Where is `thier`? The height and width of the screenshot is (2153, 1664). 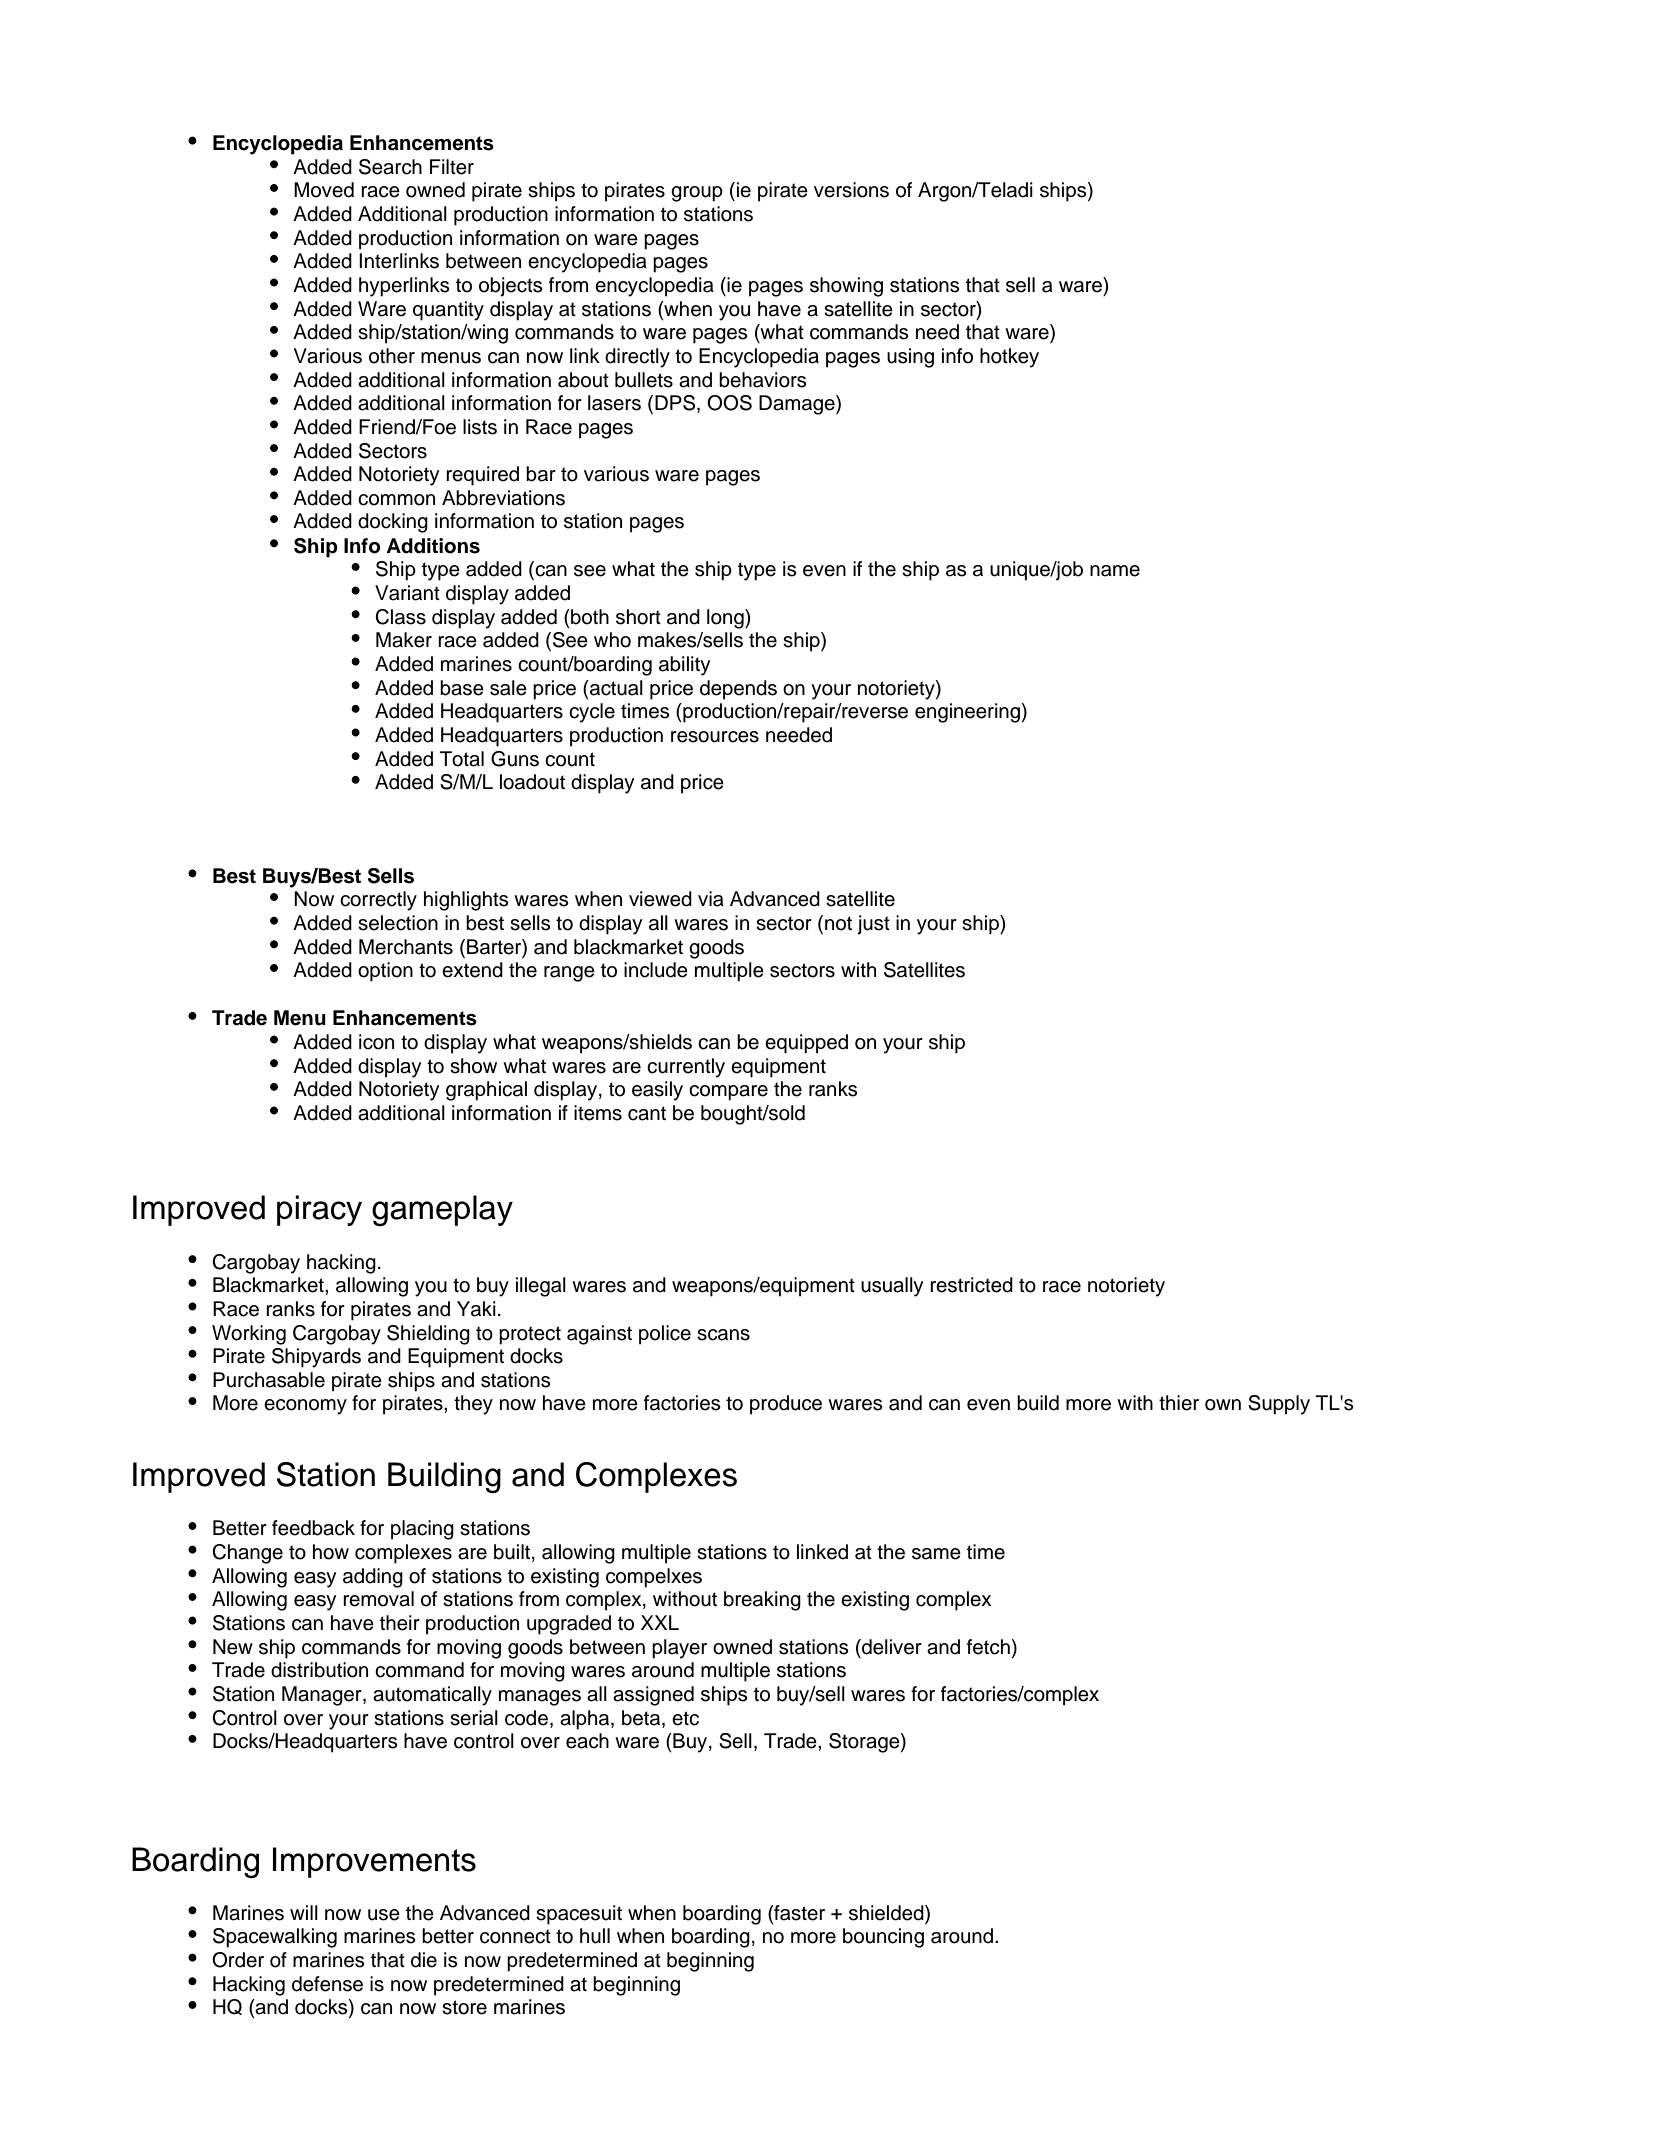
thier is located at coordinates (1179, 1403).
